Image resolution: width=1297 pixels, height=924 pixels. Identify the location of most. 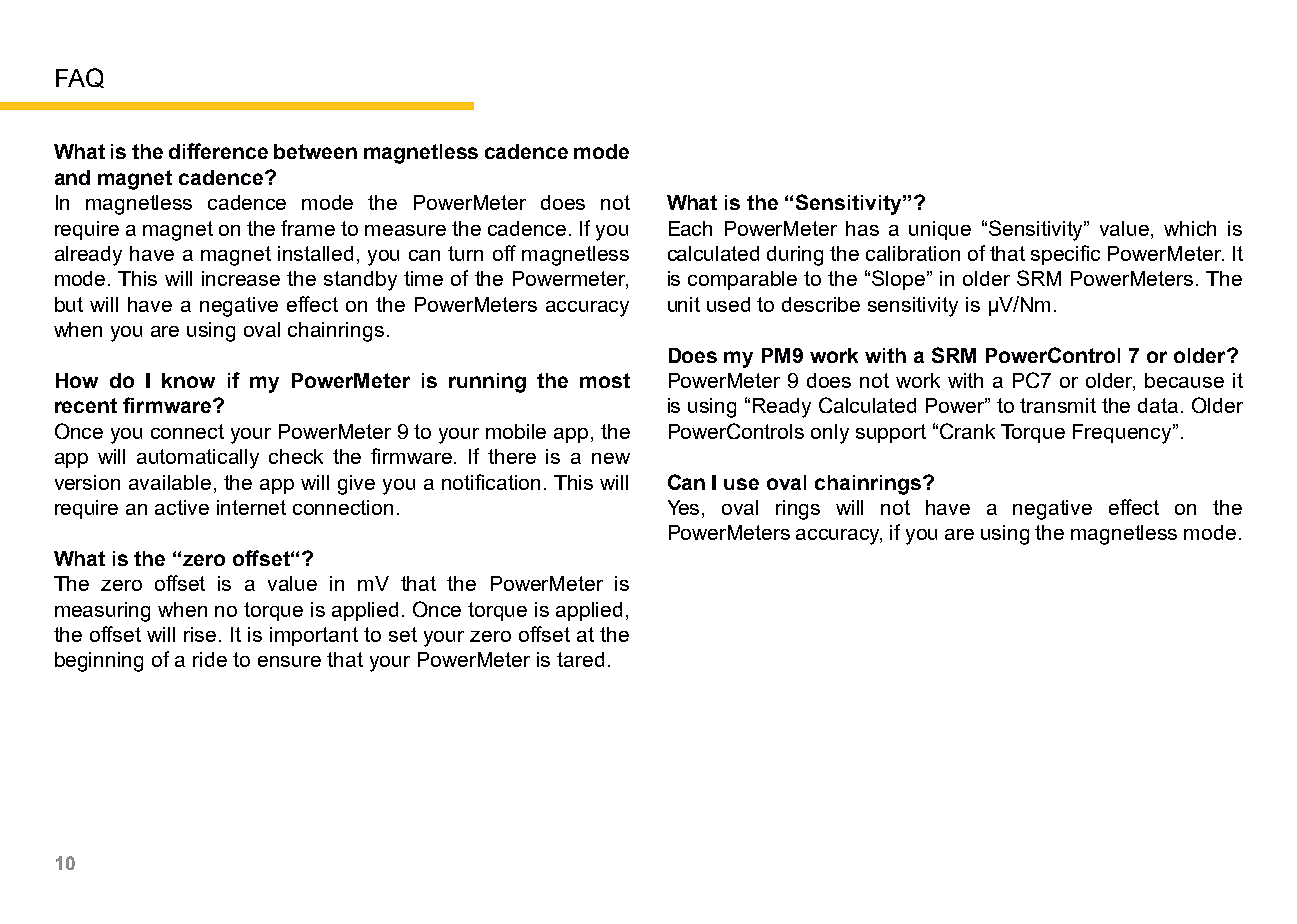
(605, 380).
